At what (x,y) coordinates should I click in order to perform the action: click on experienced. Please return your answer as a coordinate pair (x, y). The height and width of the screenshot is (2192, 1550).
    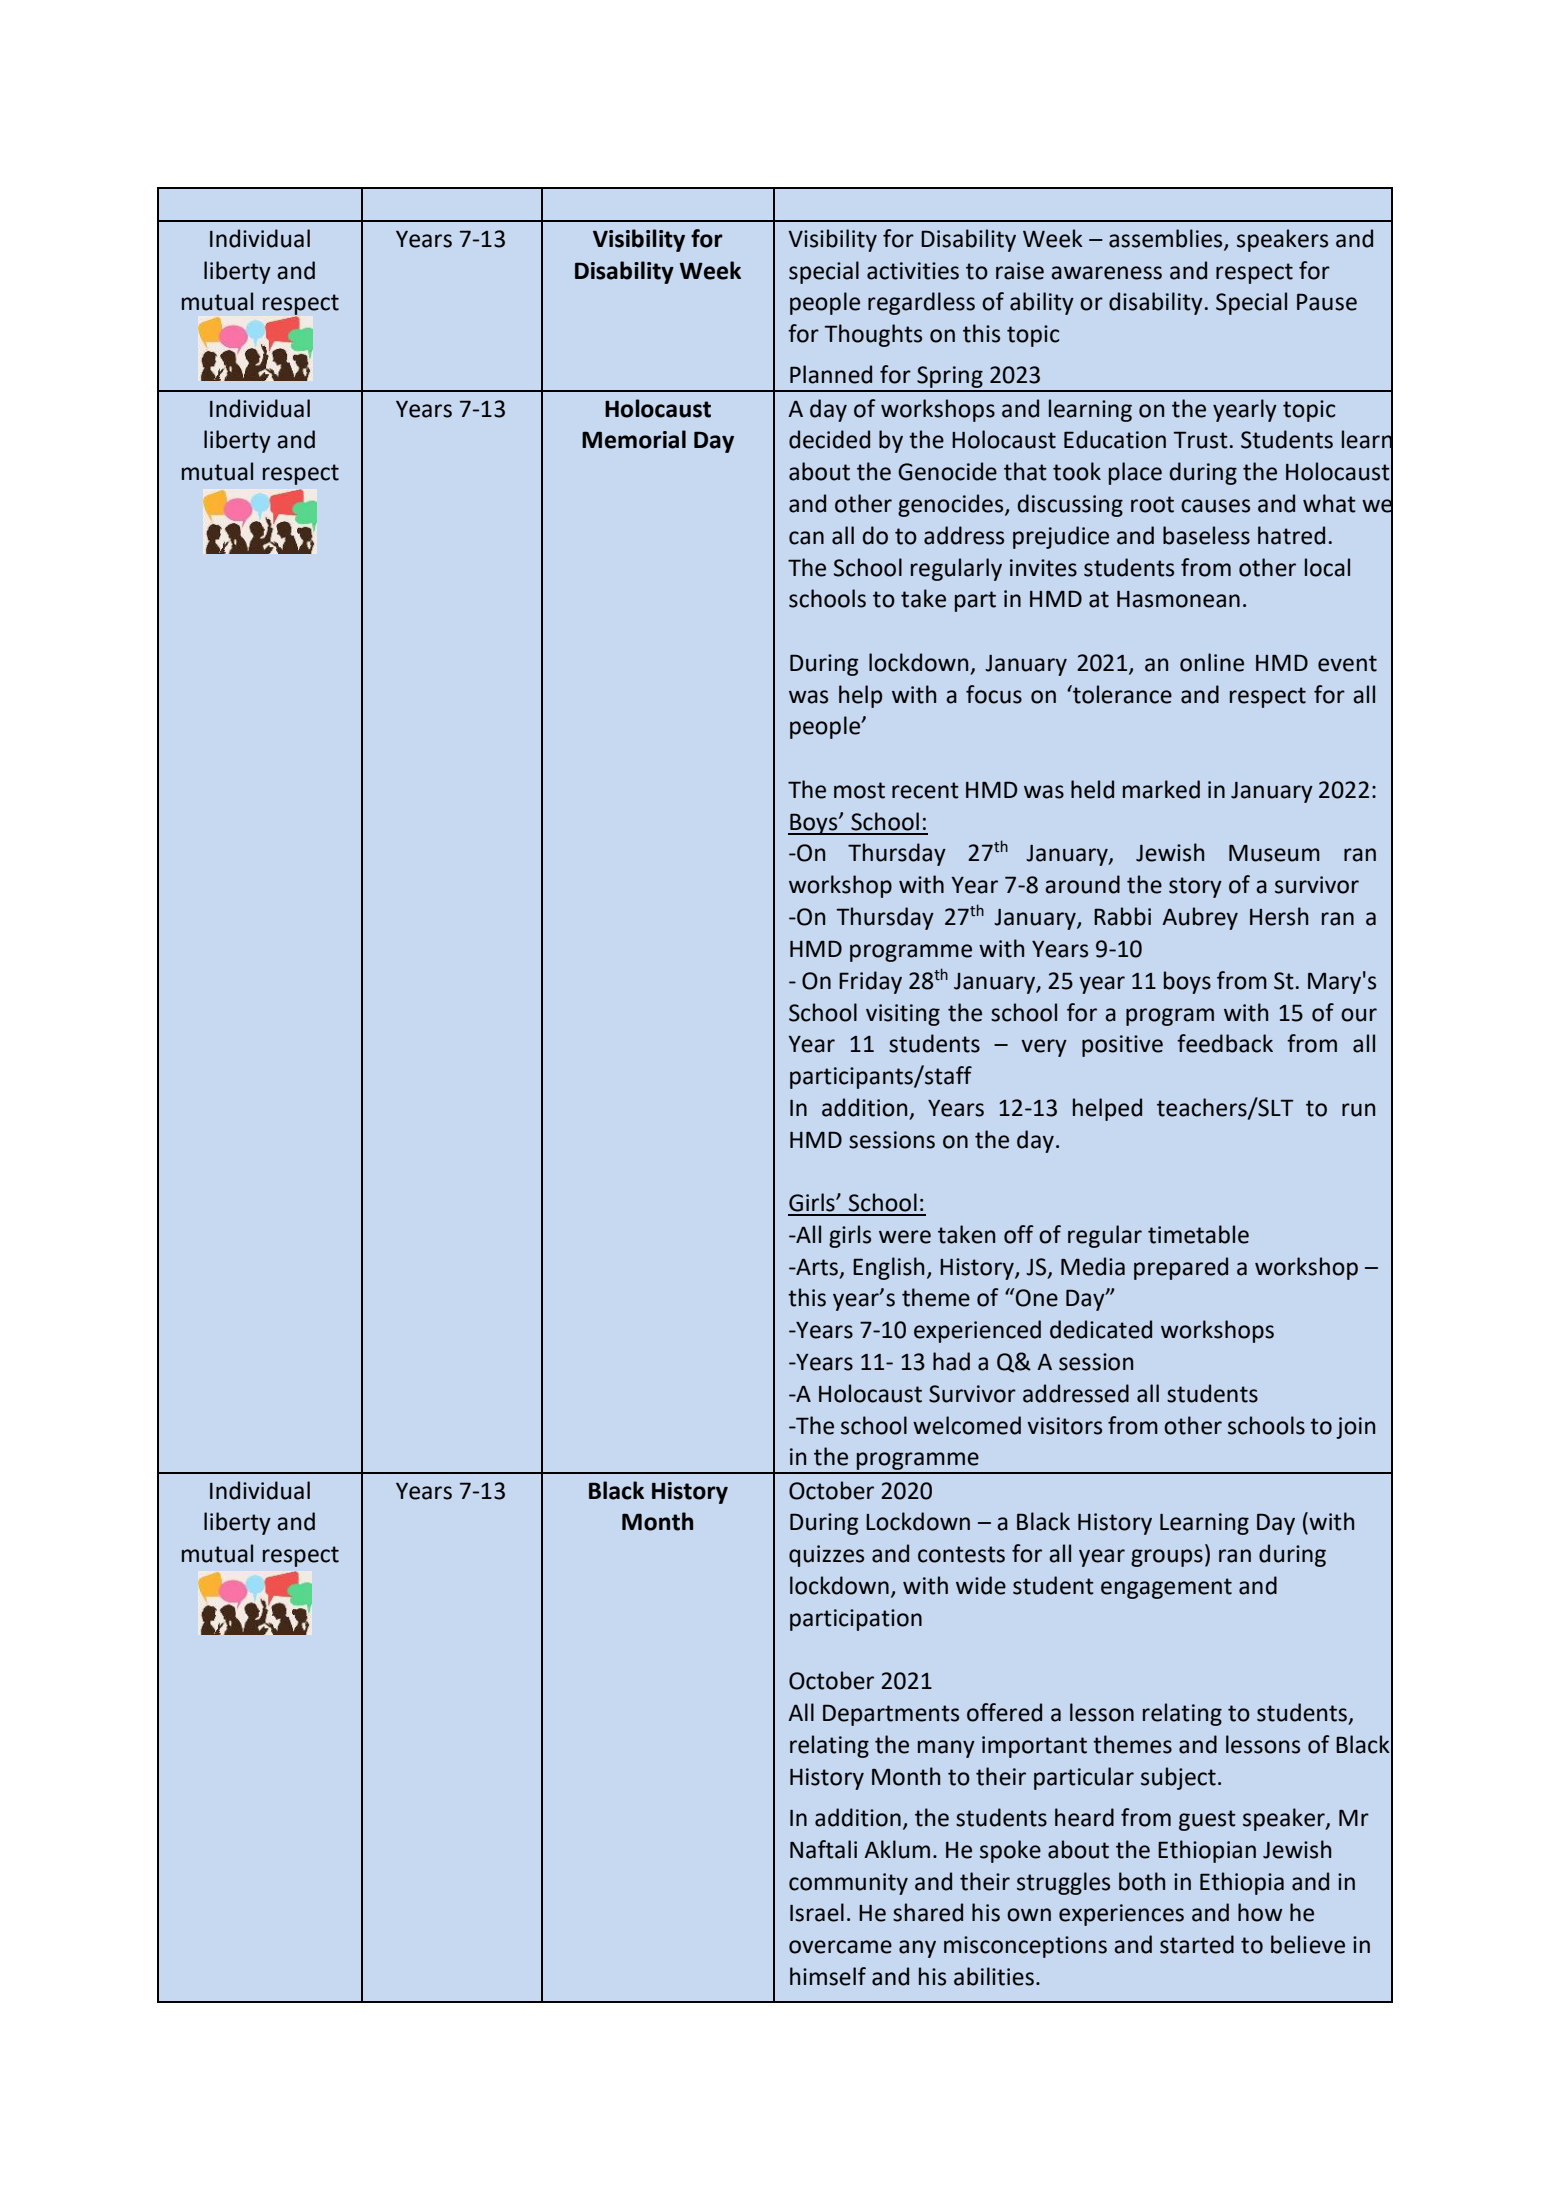
    Looking at the image, I should click on (977, 1331).
